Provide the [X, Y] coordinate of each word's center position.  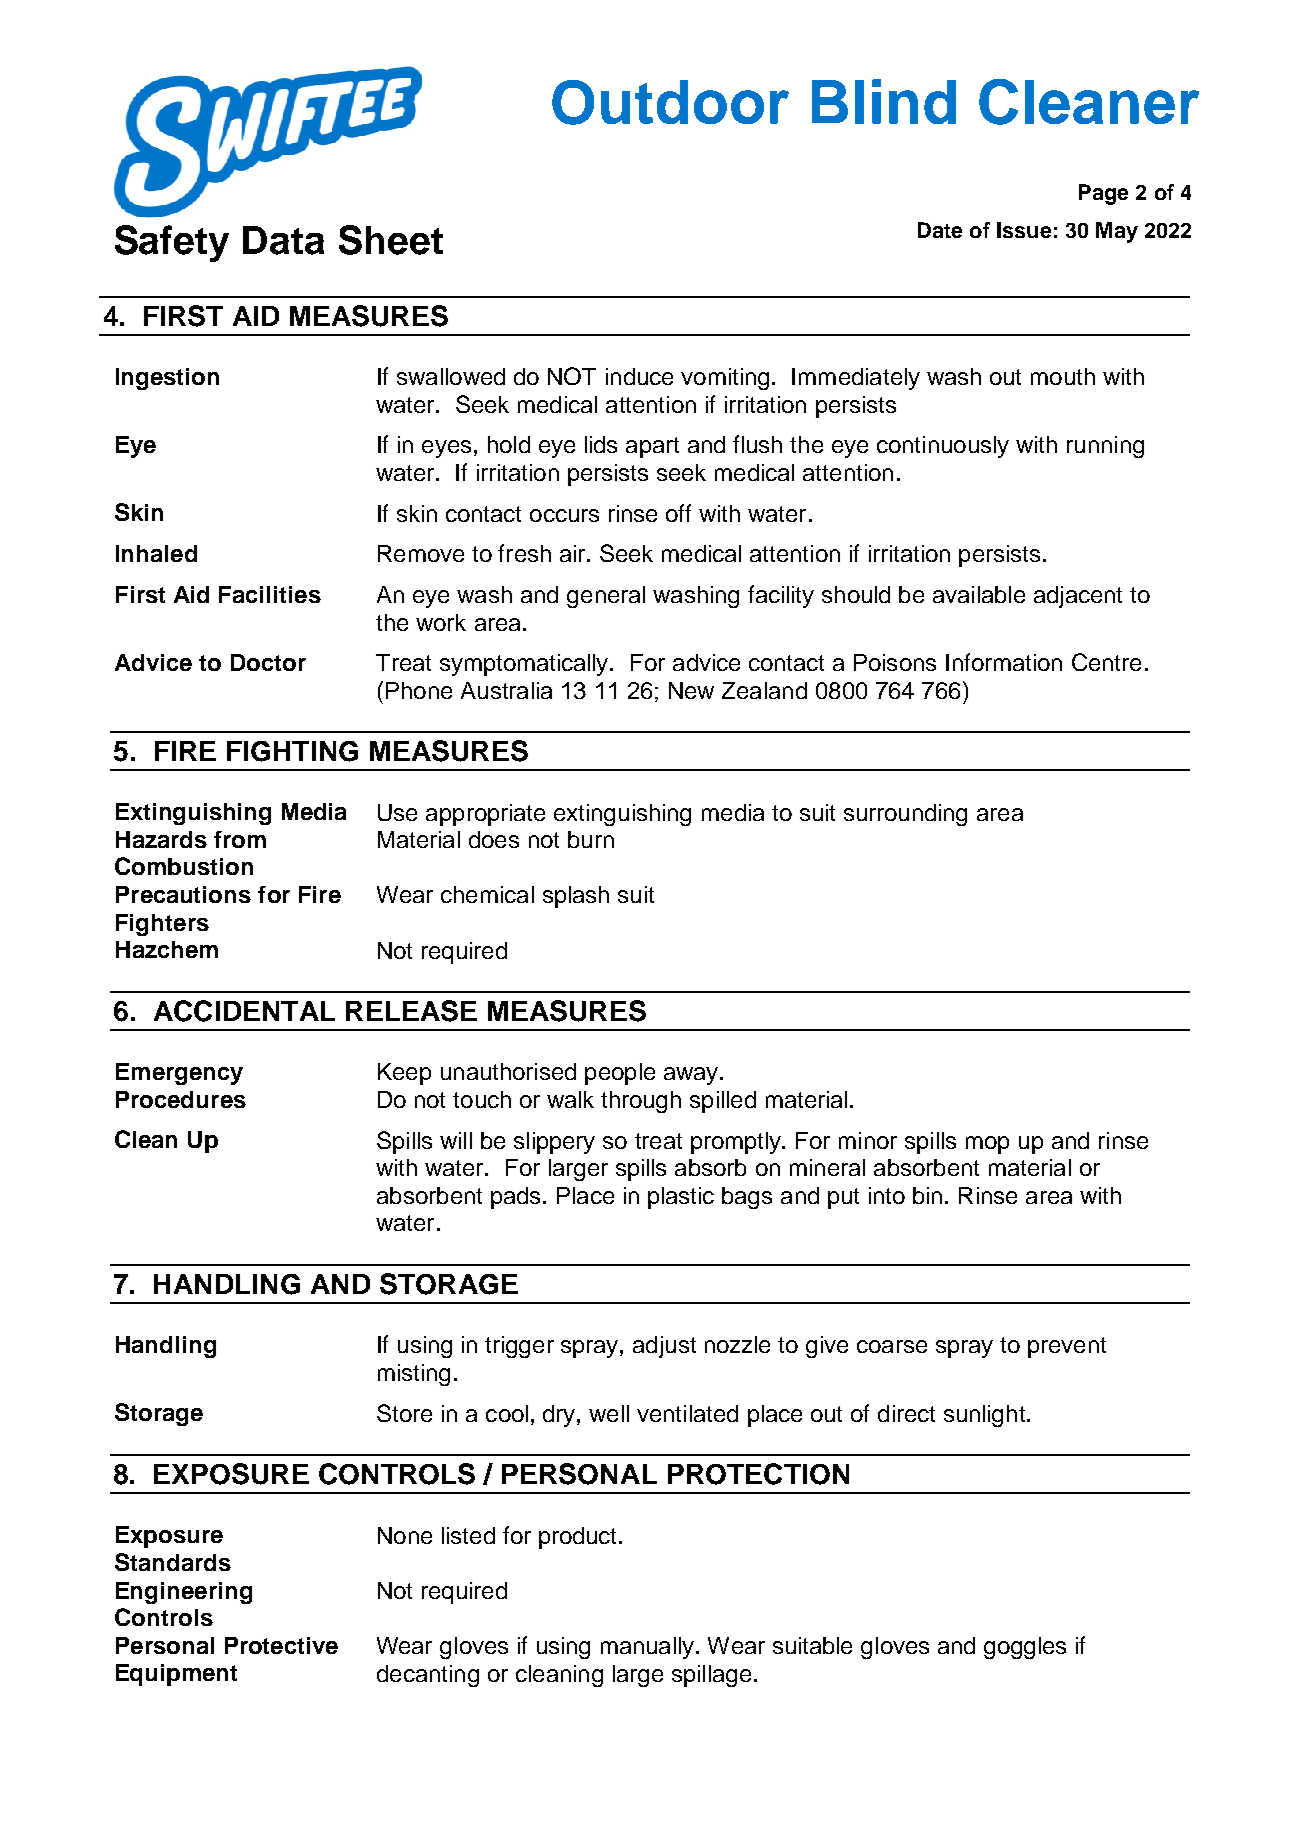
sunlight [984, 1416]
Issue [1024, 230]
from [240, 839]
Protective [281, 1645]
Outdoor [670, 102]
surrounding [905, 815]
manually [649, 1648]
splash [576, 897]
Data [283, 240]
